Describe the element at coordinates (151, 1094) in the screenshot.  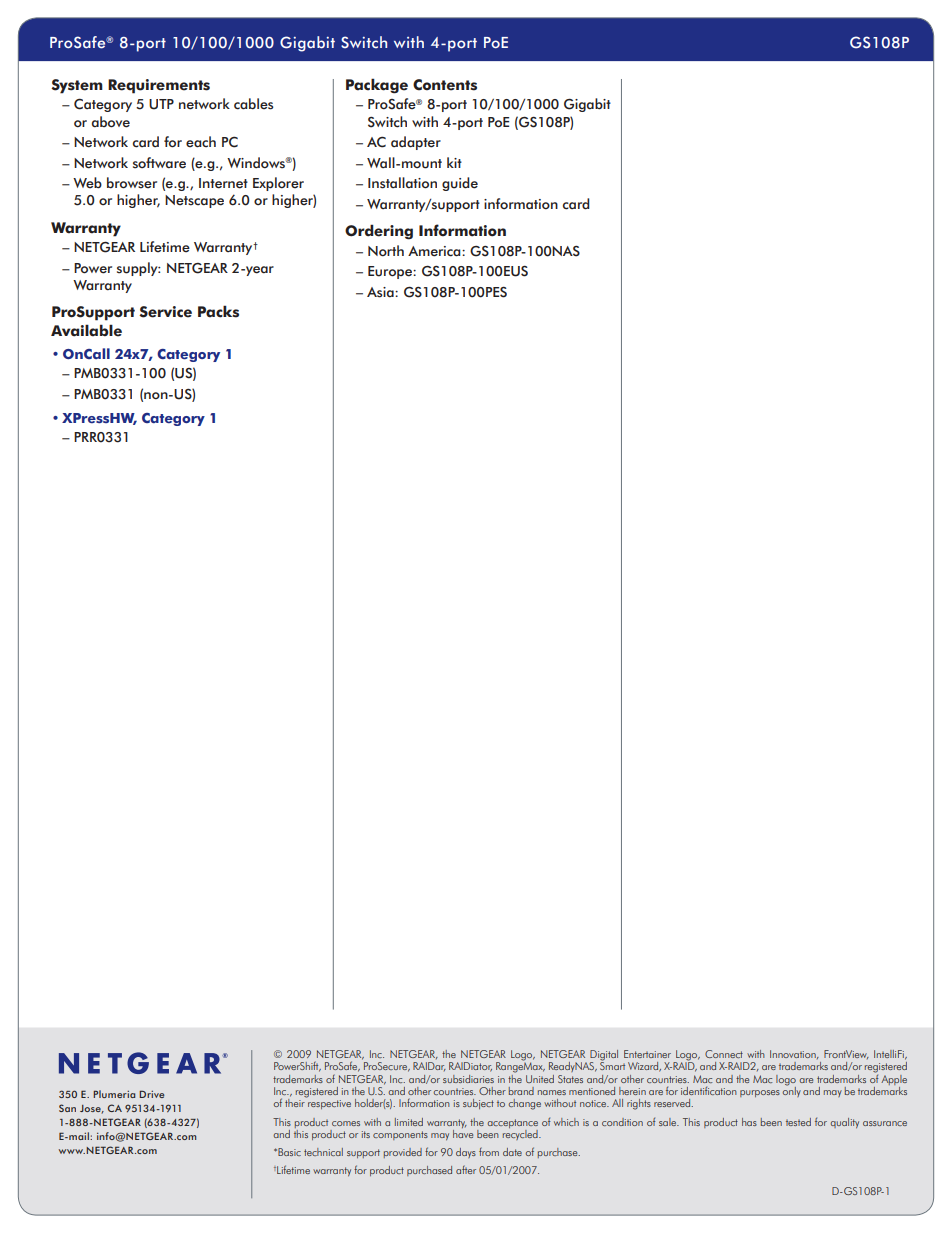
I see `Drive` at that location.
